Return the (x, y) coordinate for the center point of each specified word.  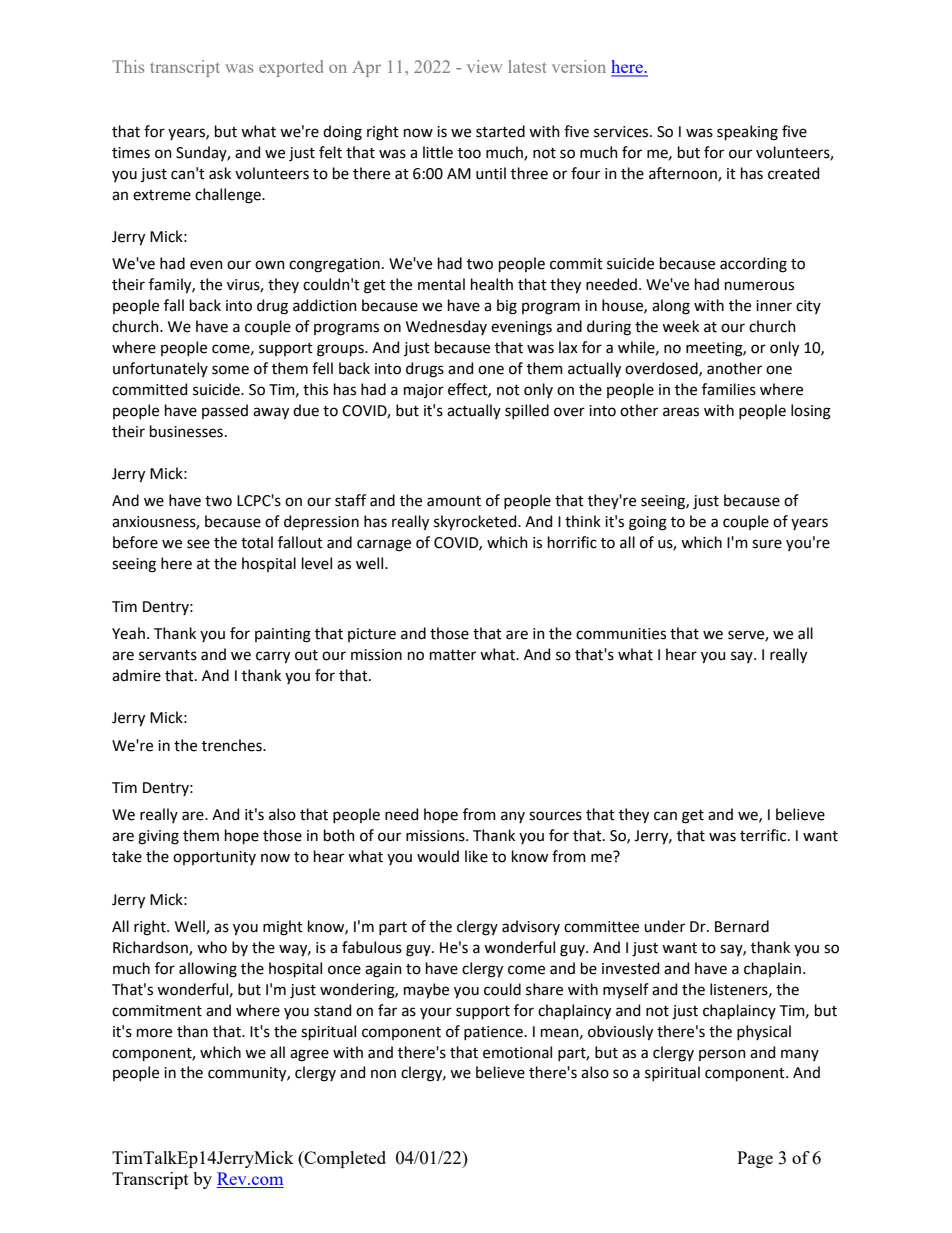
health (492, 284)
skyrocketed (476, 523)
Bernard (742, 926)
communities (621, 634)
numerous (759, 286)
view (484, 66)
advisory (531, 927)
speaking (747, 133)
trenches (233, 745)
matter (453, 655)
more (154, 1033)
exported (291, 68)
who (212, 947)
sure (767, 544)
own (270, 265)
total (257, 542)
